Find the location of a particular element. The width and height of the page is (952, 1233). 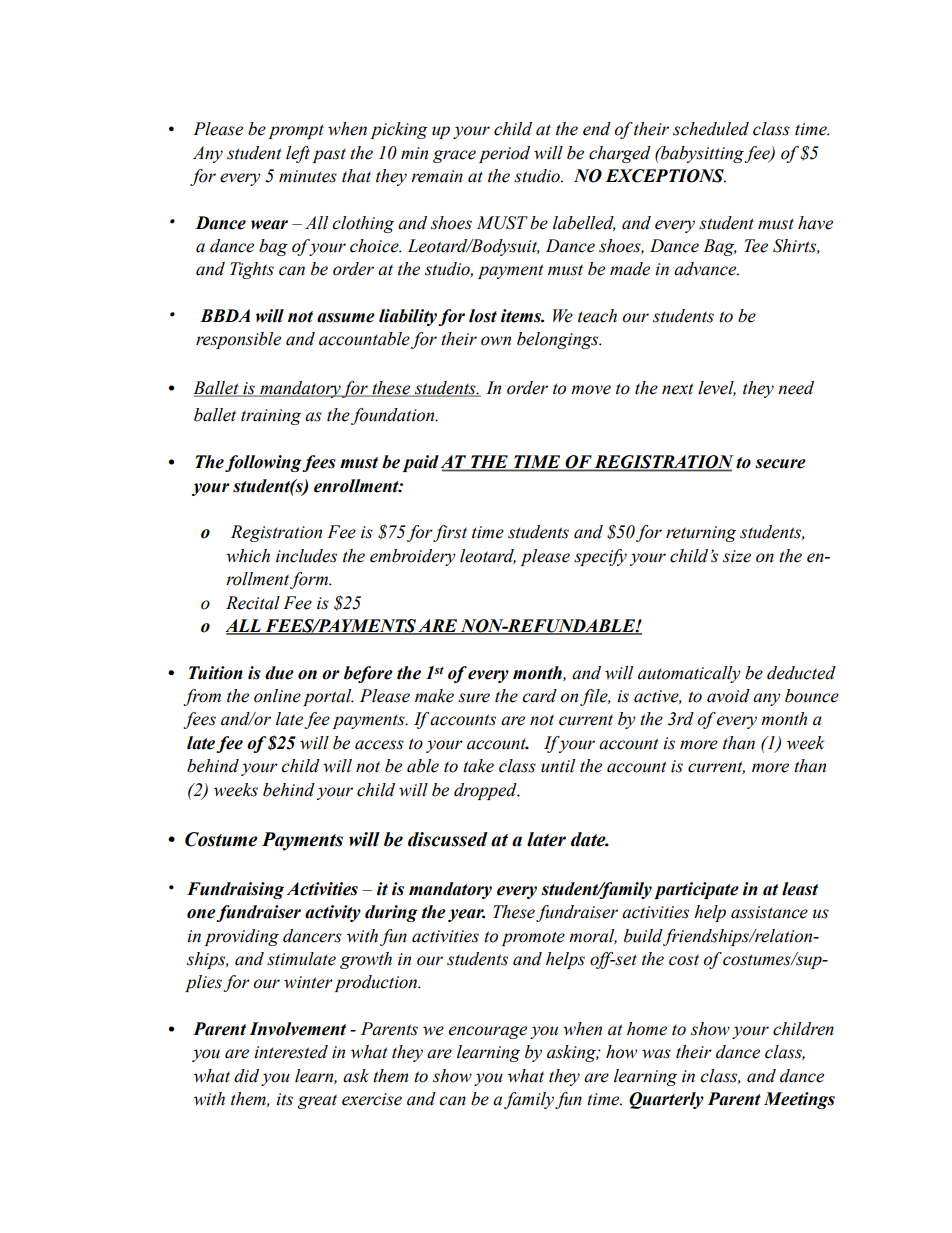

period is located at coordinates (504, 154).
